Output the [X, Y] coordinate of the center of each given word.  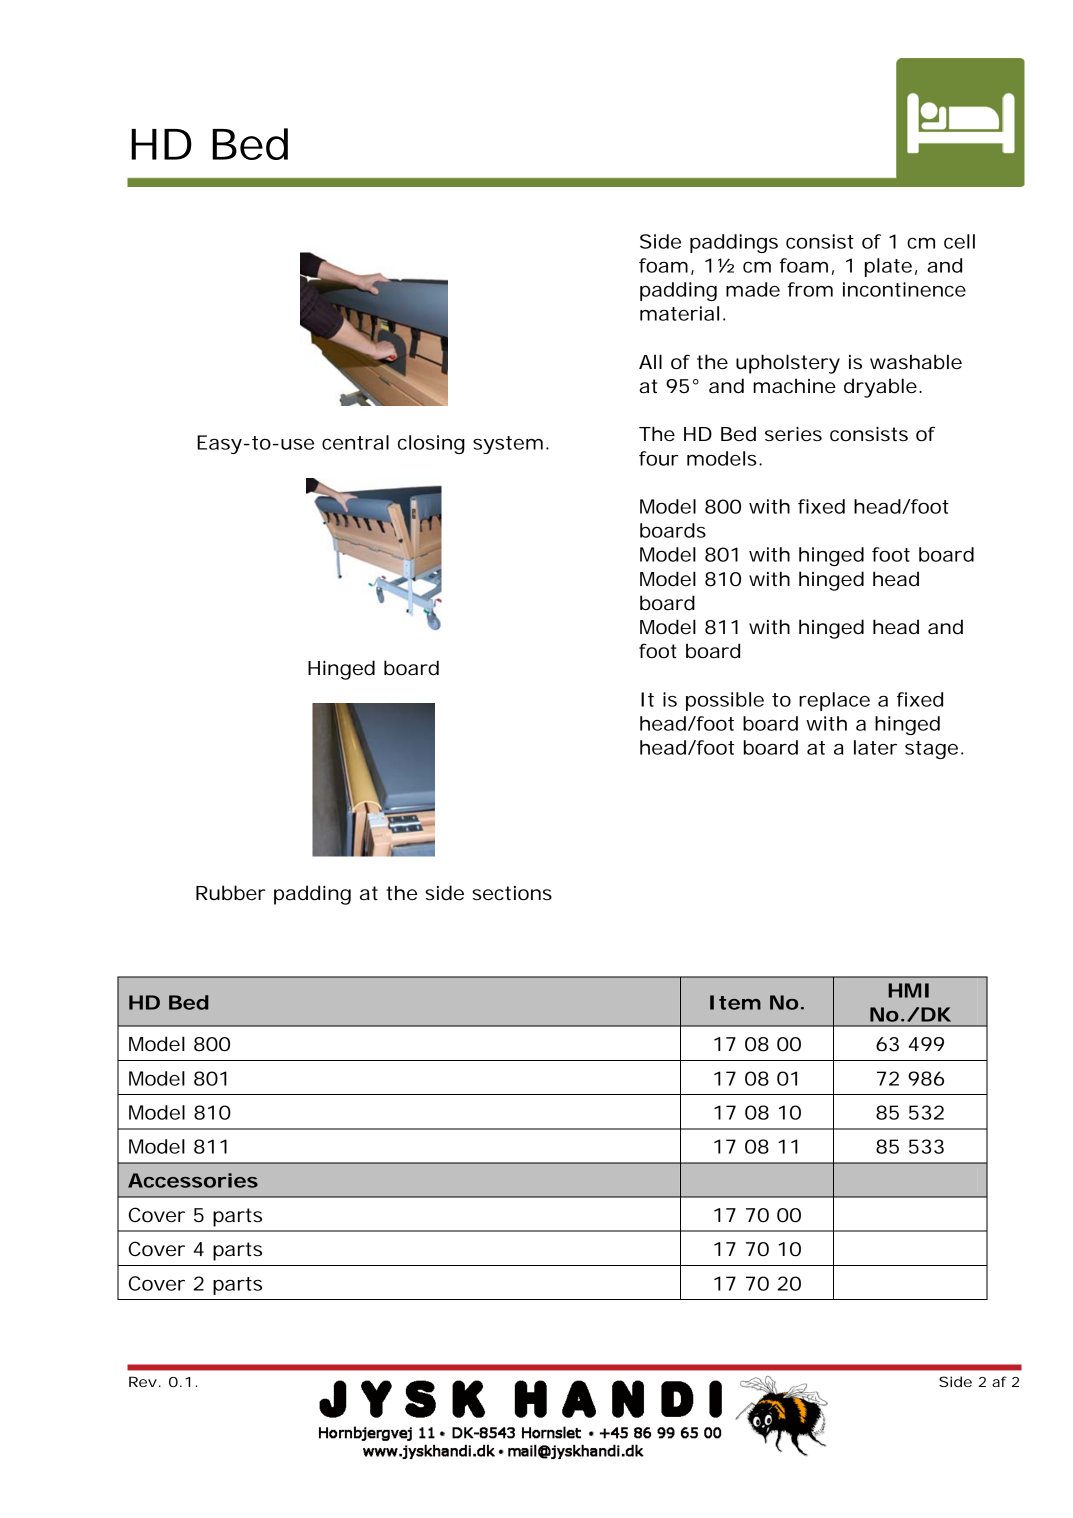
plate [888, 267]
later [875, 747]
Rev [143, 1381]
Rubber [231, 893]
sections [512, 893]
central [355, 442]
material [679, 313]
